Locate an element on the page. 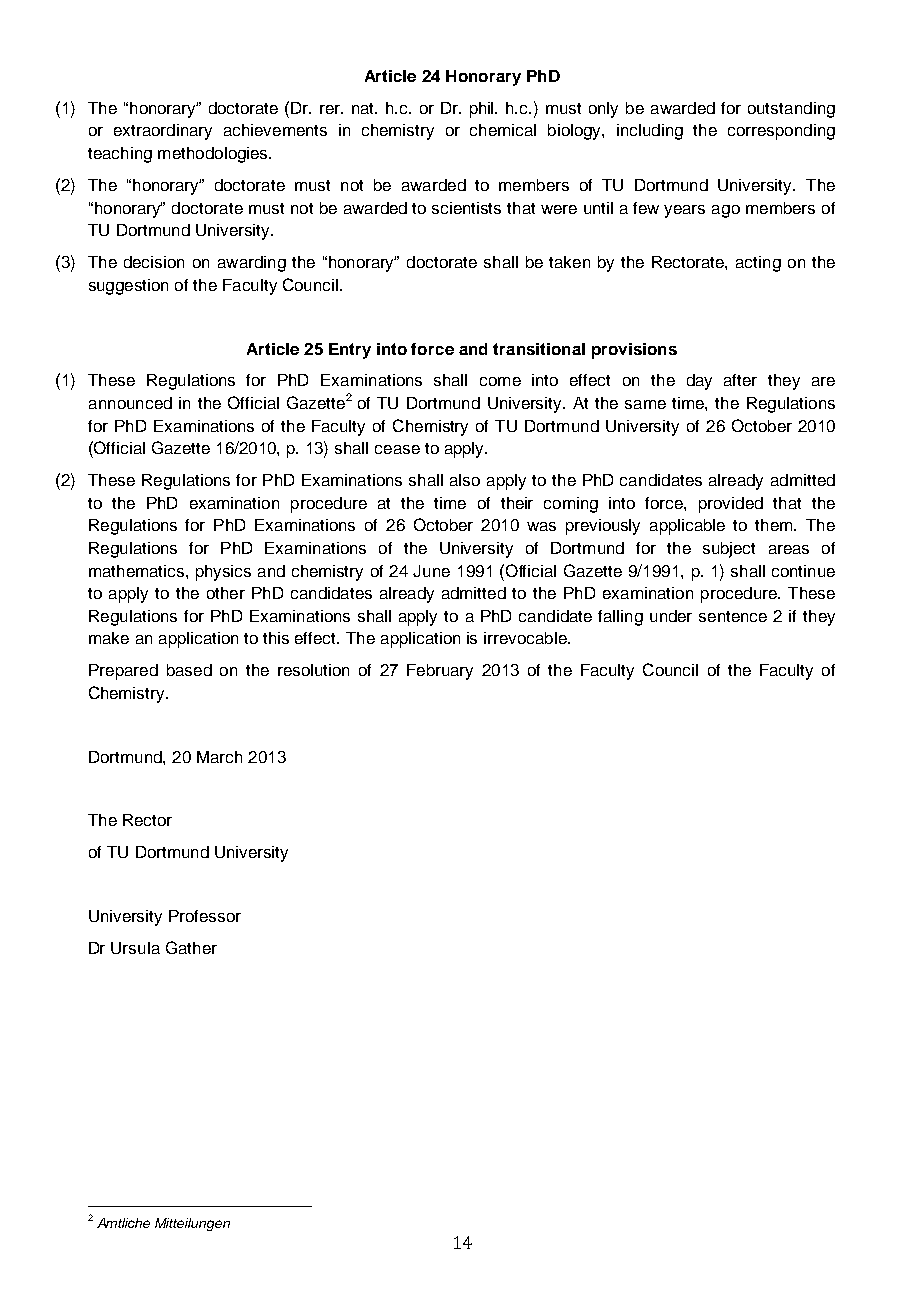 This document has width=924, height=1308. Professor is located at coordinates (205, 916).
